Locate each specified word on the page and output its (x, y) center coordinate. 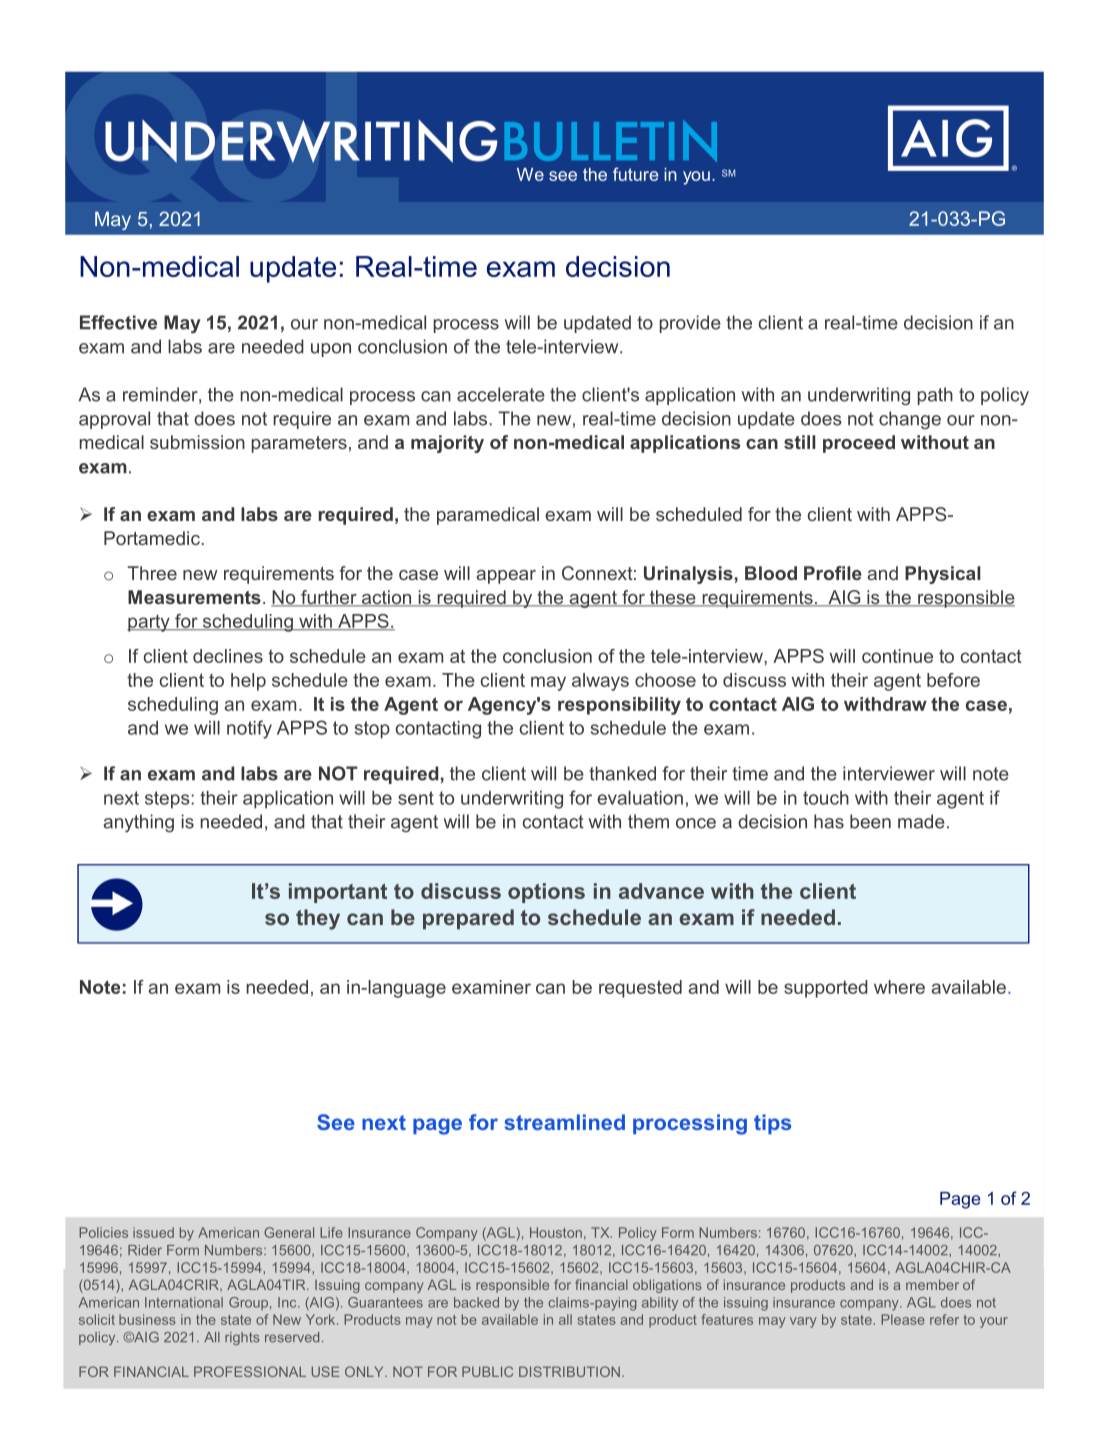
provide (690, 324)
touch (826, 798)
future (635, 174)
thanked (622, 773)
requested (640, 989)
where (899, 987)
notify (249, 729)
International (184, 1302)
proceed (859, 444)
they (318, 919)
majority (447, 444)
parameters (299, 444)
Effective (118, 322)
